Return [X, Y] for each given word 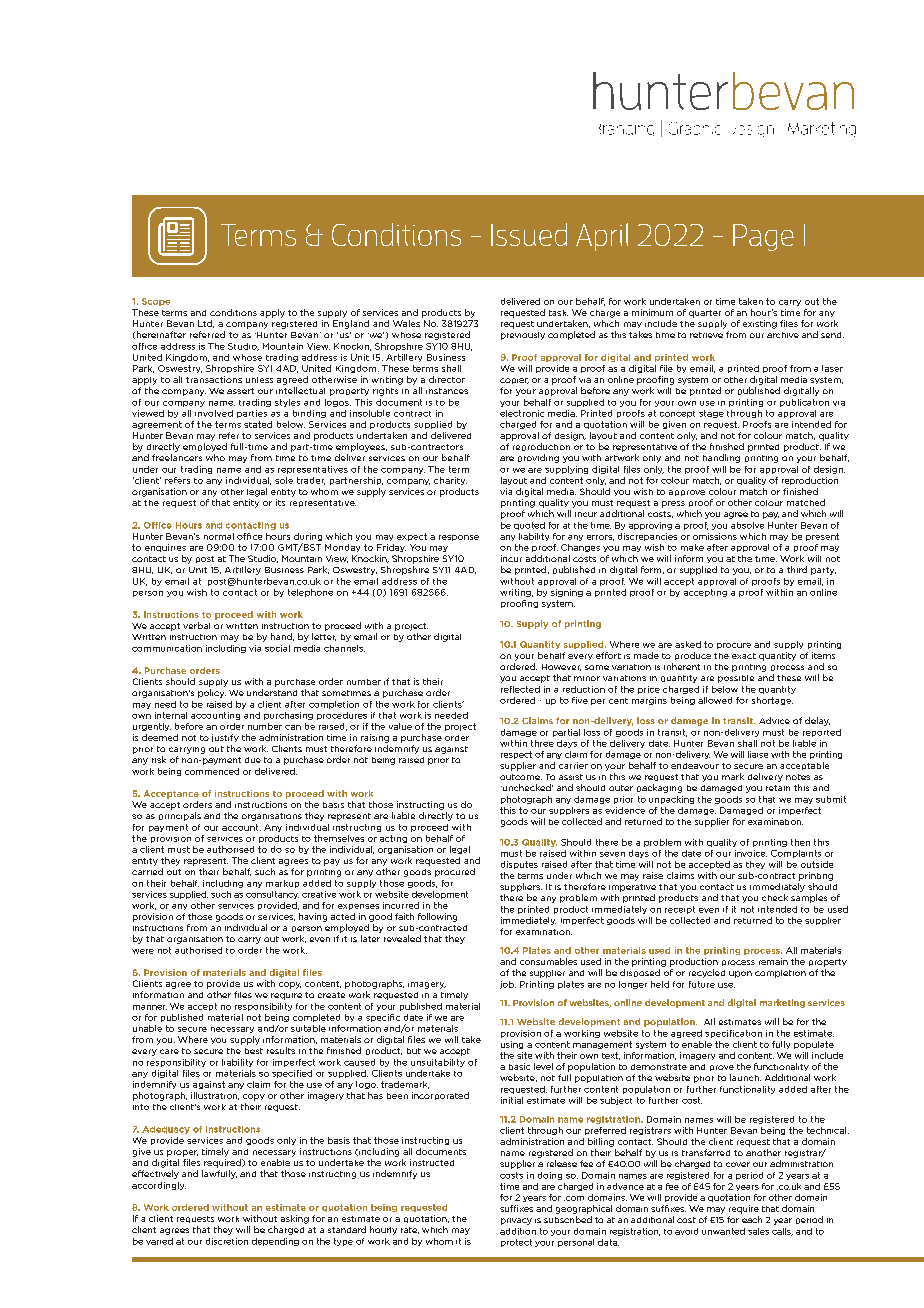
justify [225, 738]
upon [740, 974]
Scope [156, 302]
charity [450, 481]
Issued [529, 234]
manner [150, 1007]
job [508, 985]
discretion [227, 1241]
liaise [758, 754]
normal [219, 536]
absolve [747, 525]
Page [763, 237]
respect [516, 755]
